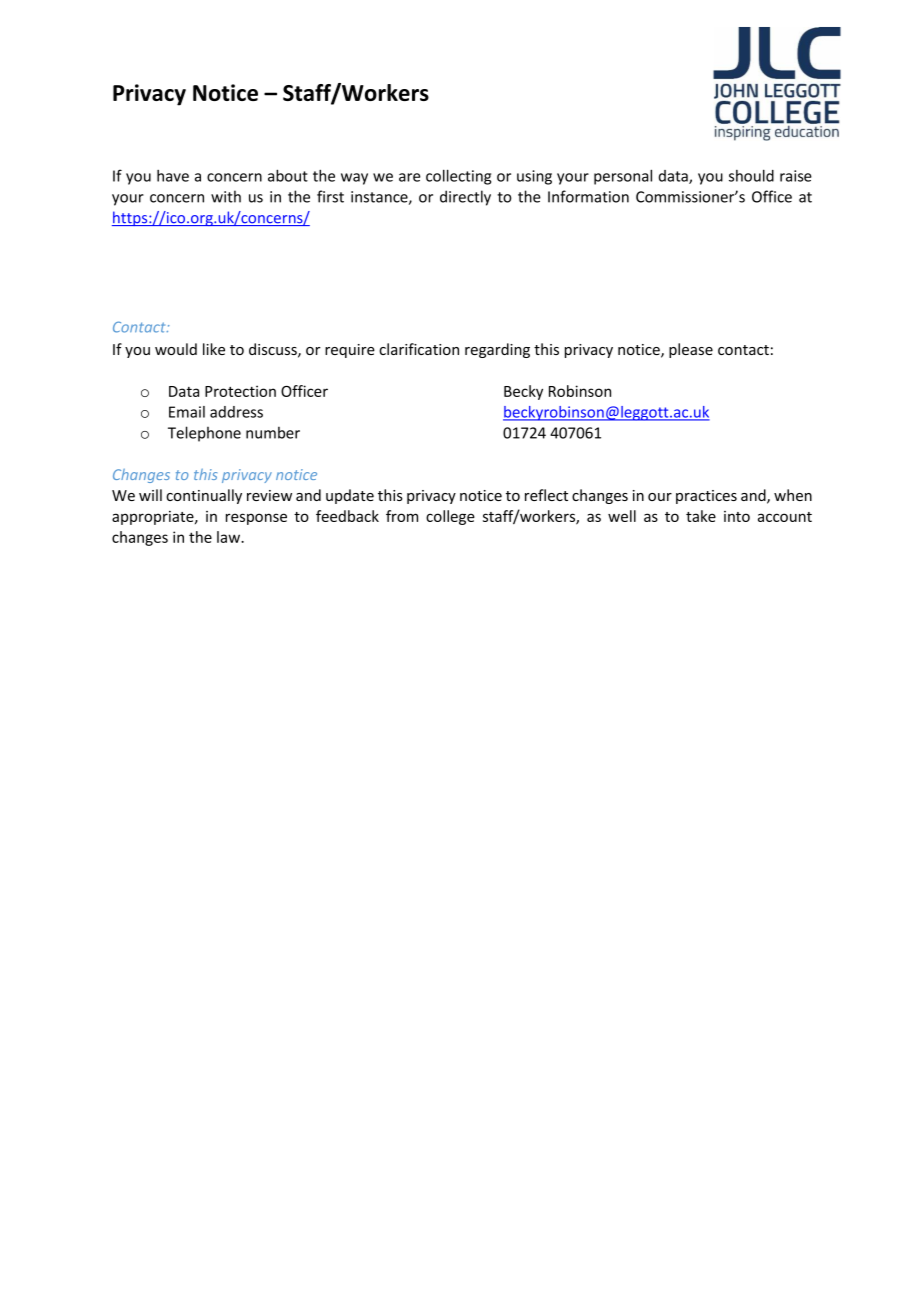 The height and width of the page is (1308, 924). What do you see at coordinates (226, 196) in the page?
I see `with` at bounding box center [226, 196].
